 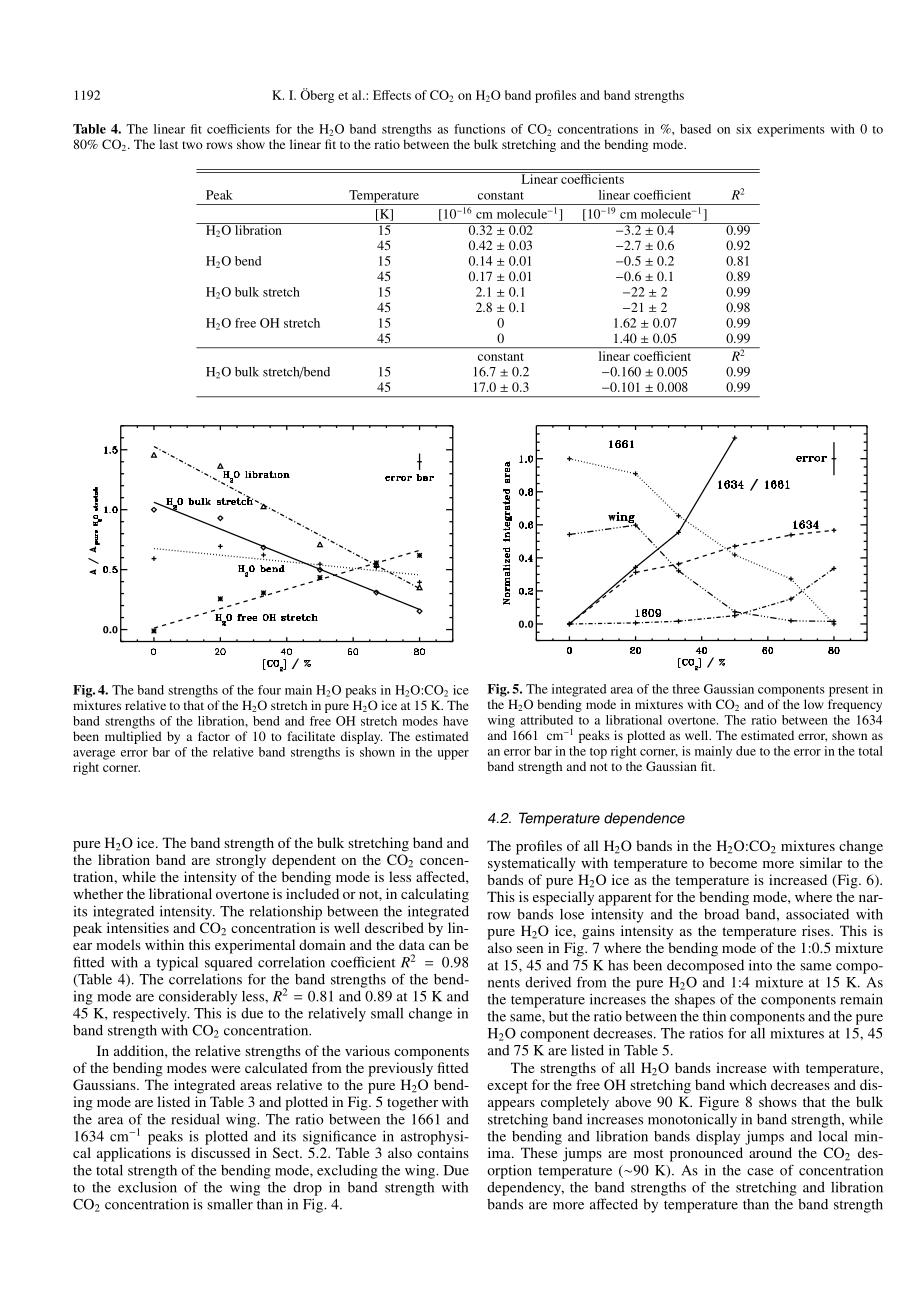 What do you see at coordinates (220, 1152) in the screenshot?
I see `discussed` at bounding box center [220, 1152].
